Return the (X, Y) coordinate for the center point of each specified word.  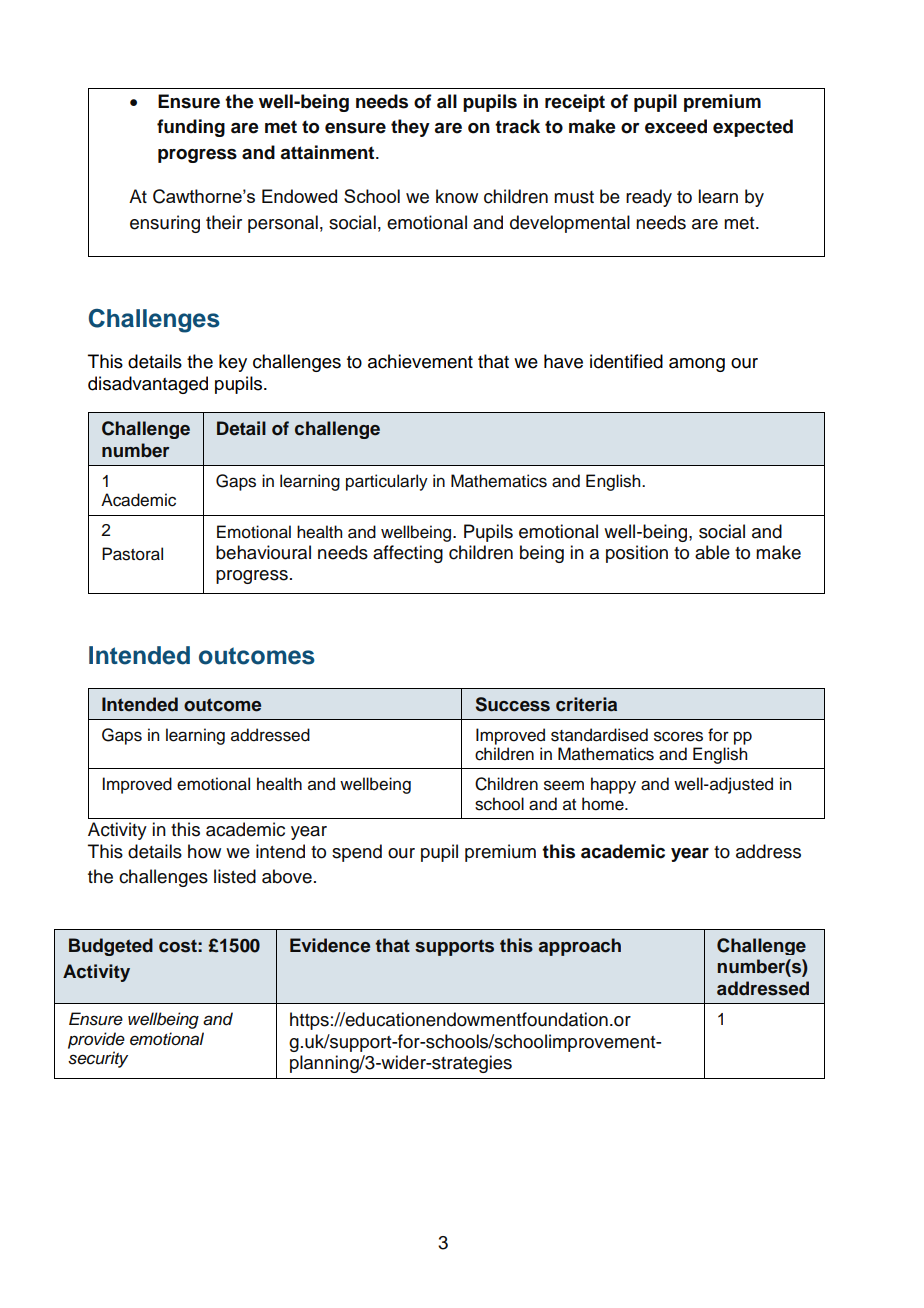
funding (191, 128)
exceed (676, 126)
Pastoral (132, 554)
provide (96, 1040)
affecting (408, 554)
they (410, 128)
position (637, 554)
